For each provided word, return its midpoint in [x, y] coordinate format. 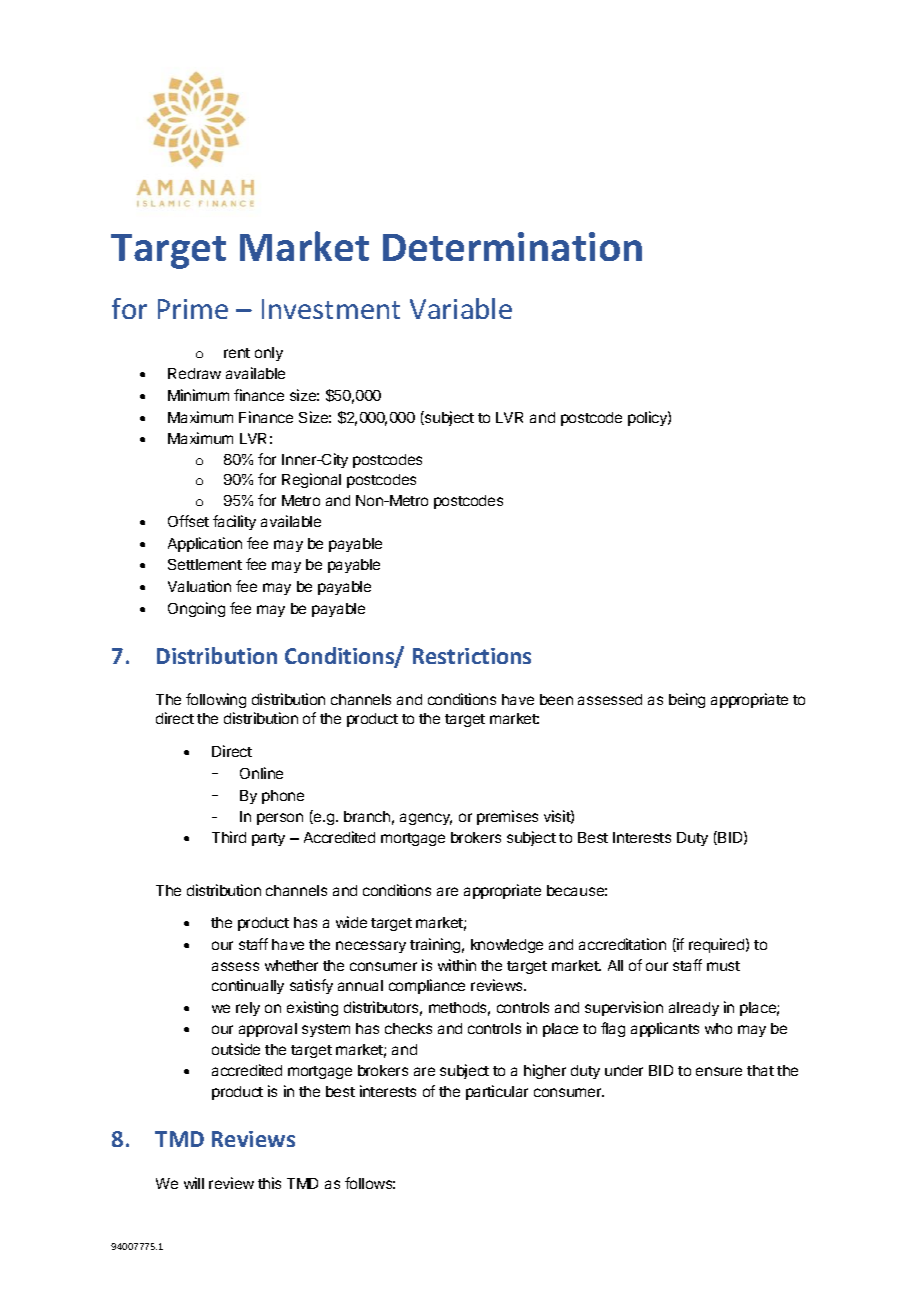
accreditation [622, 944]
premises [507, 817]
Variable [461, 308]
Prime [193, 309]
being [687, 700]
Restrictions [472, 656]
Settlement [205, 564]
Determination [512, 246]
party [268, 839]
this [269, 1183]
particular [497, 1092]
